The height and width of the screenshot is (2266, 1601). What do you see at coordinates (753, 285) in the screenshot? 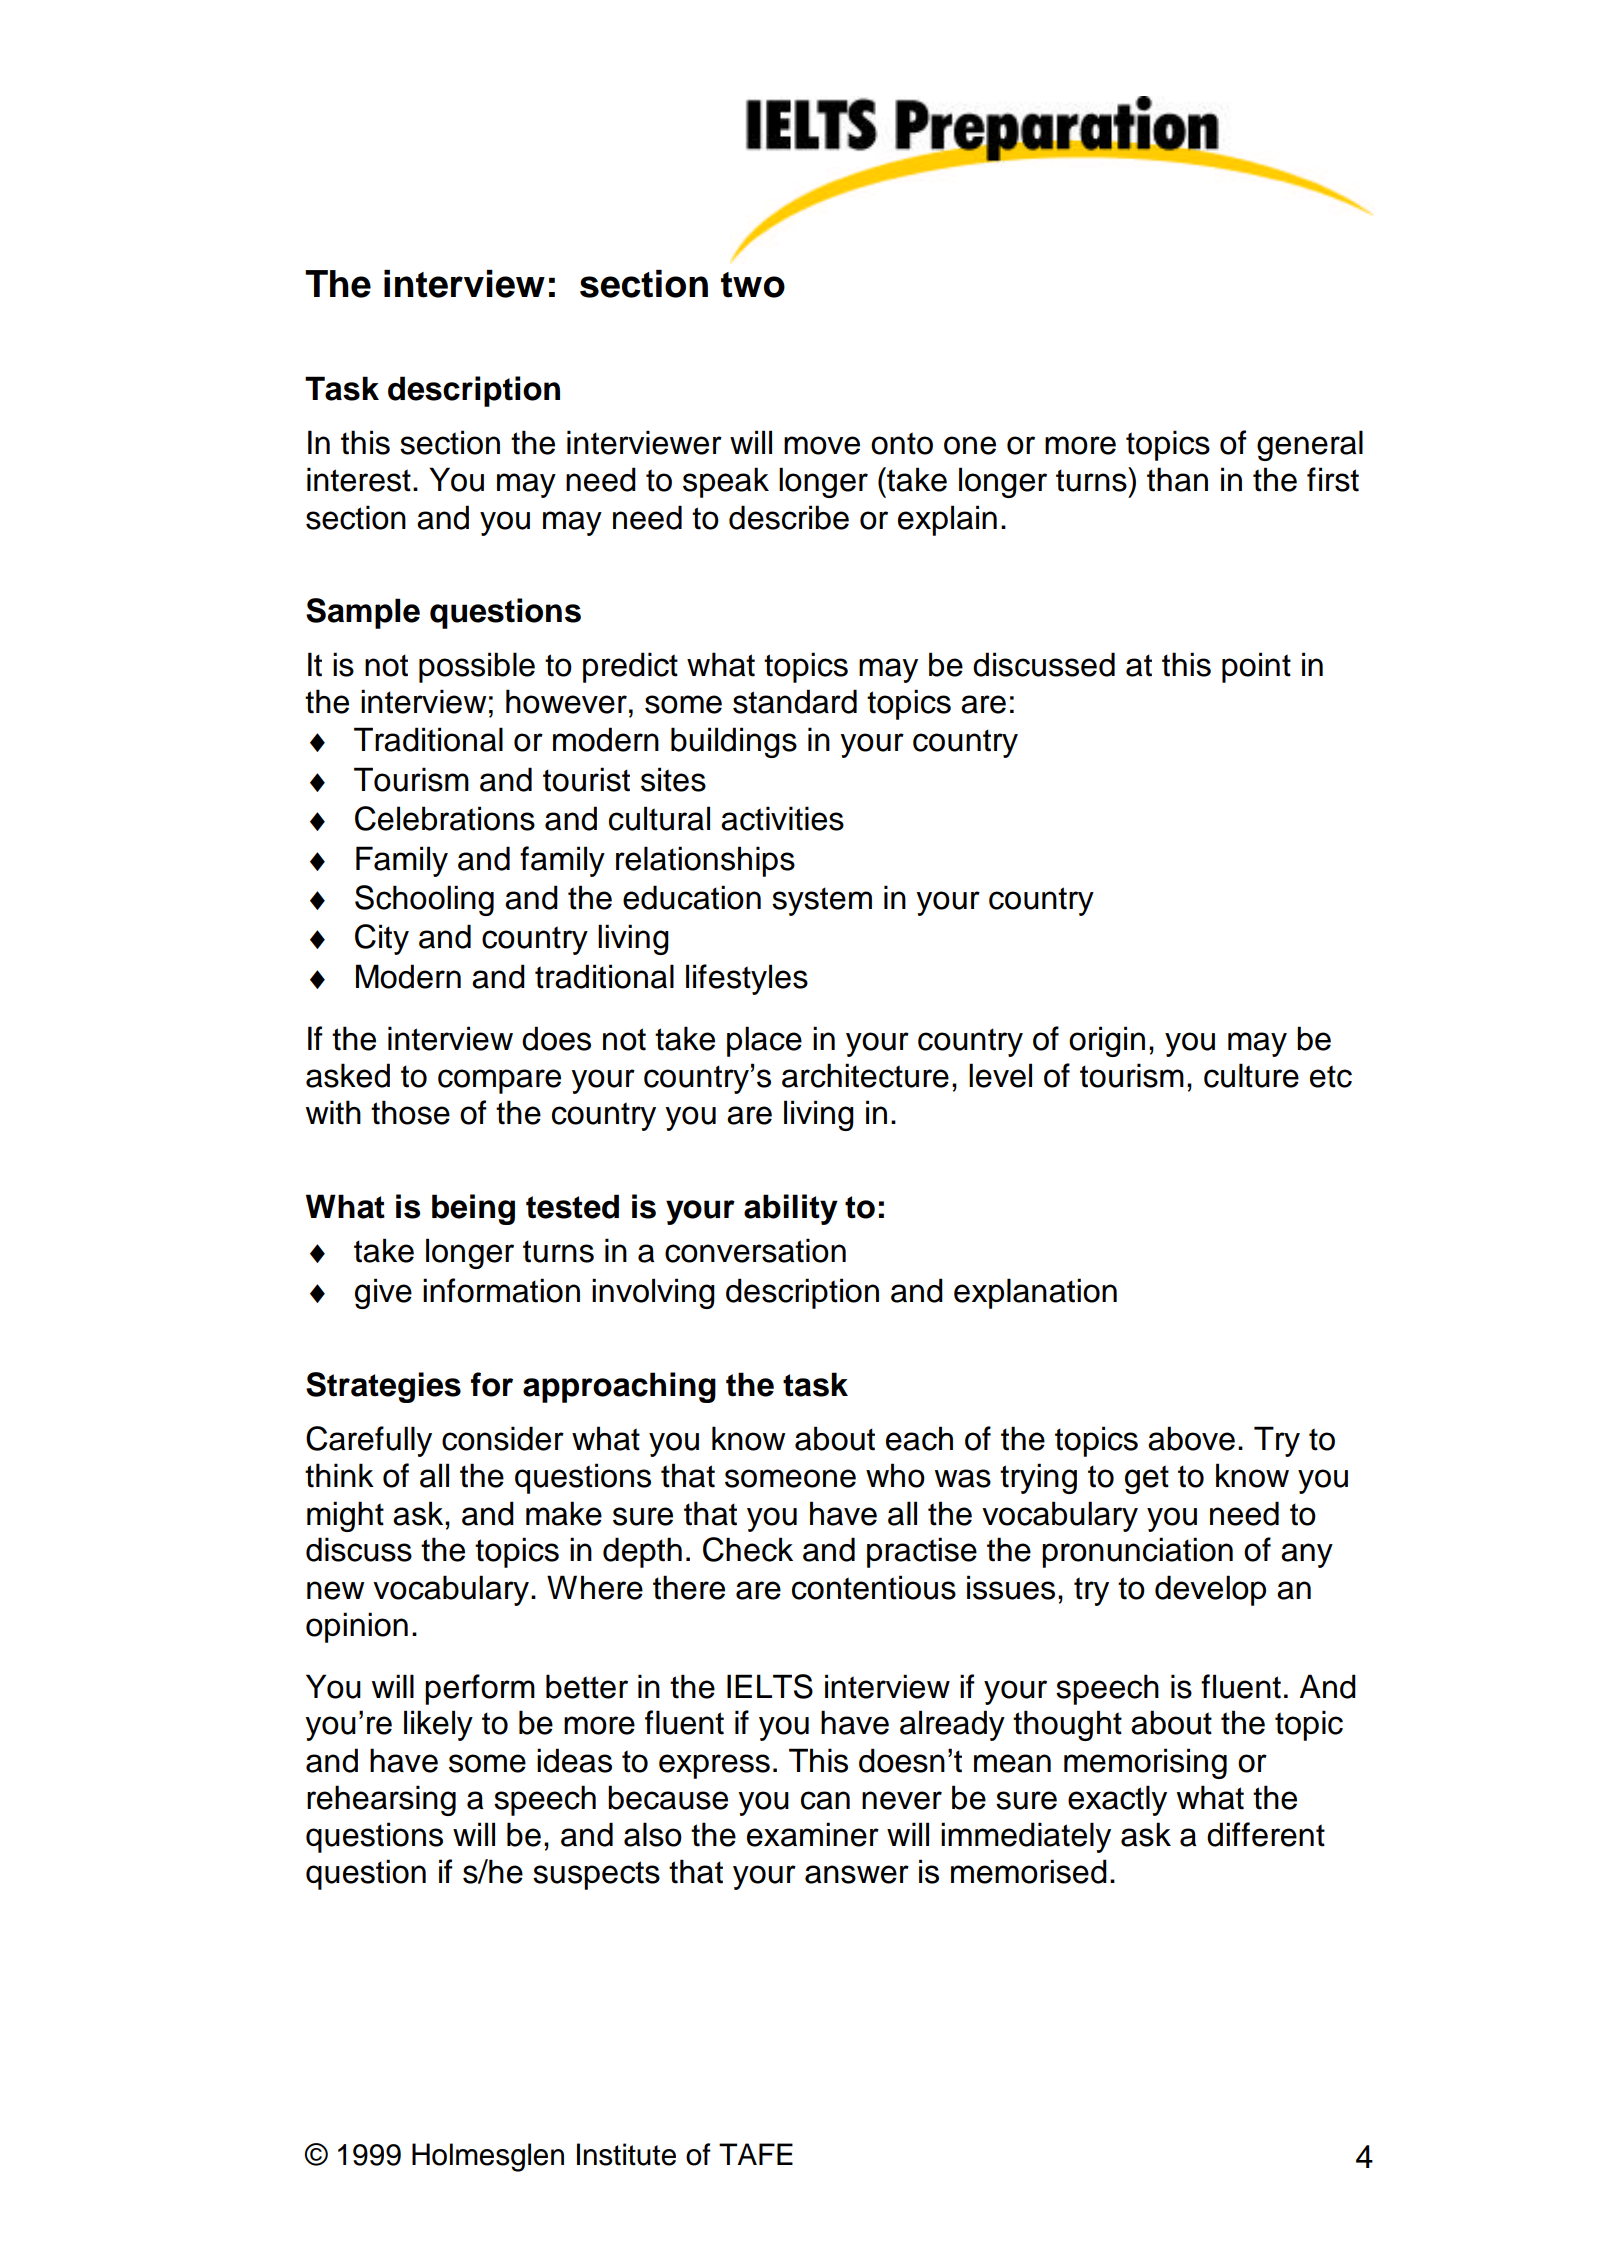
I see `two` at bounding box center [753, 285].
